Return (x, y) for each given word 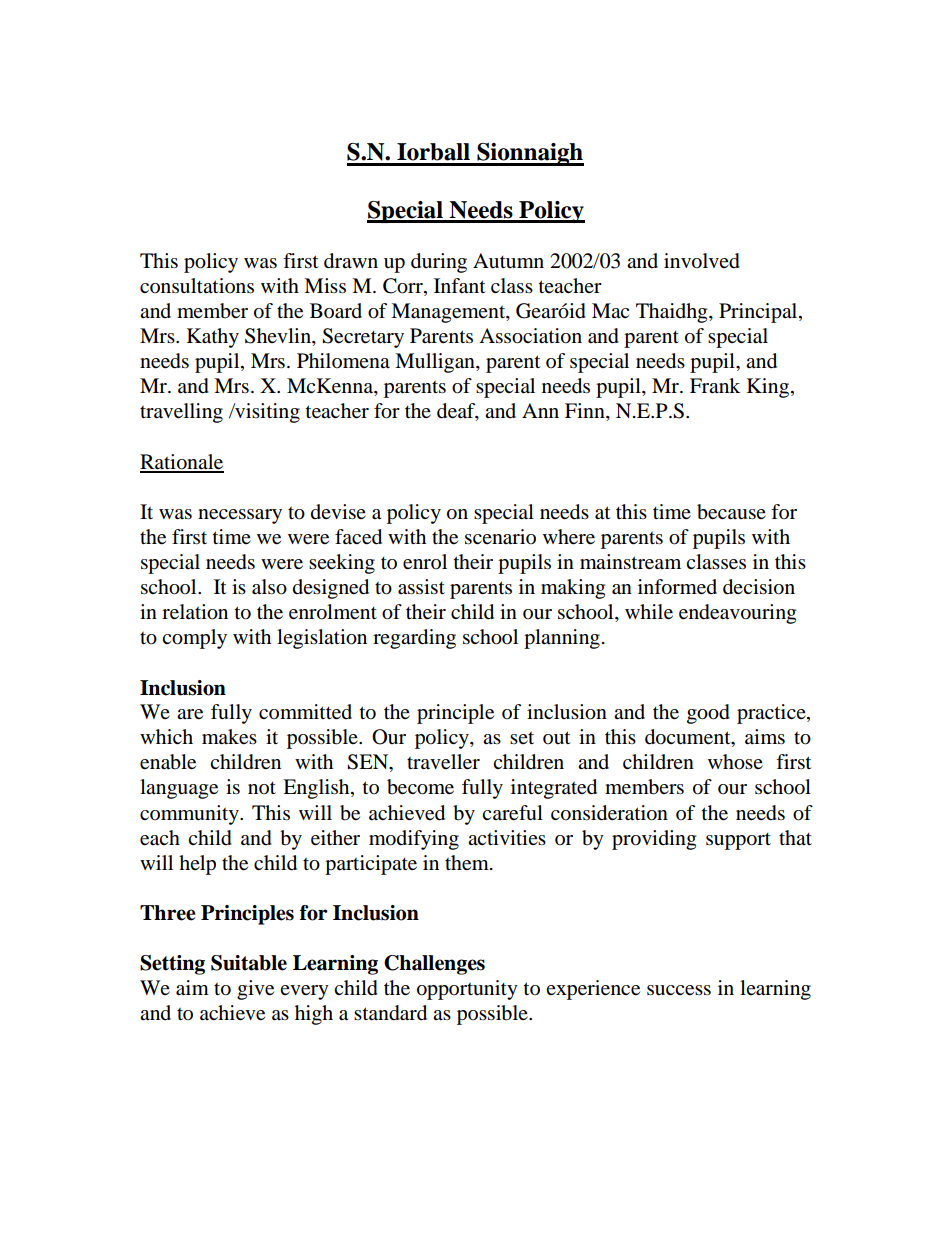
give (255, 990)
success (679, 990)
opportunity (467, 990)
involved (702, 261)
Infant (459, 286)
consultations (197, 286)
